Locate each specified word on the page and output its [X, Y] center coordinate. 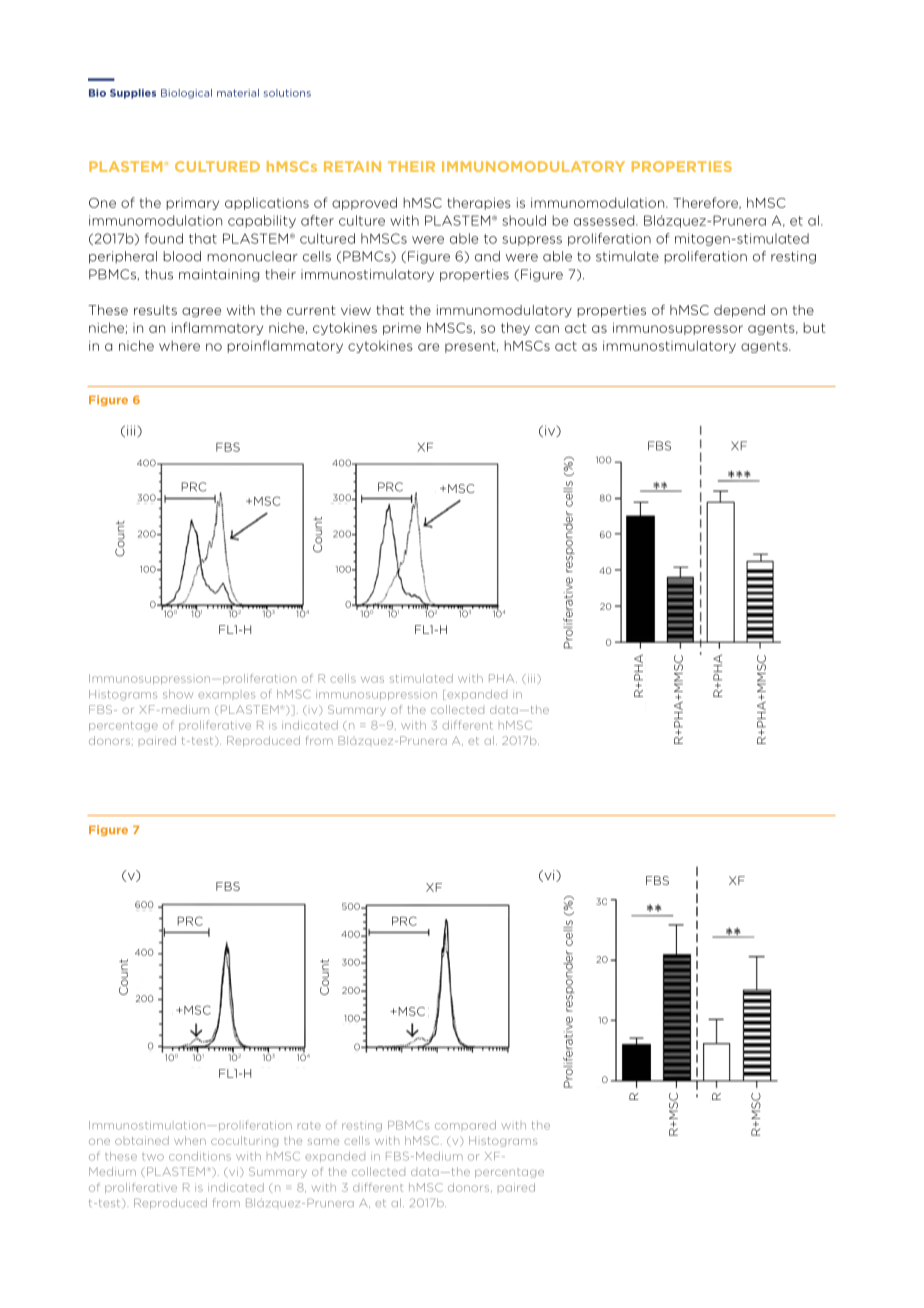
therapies [479, 203]
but [814, 327]
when [190, 1140]
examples [226, 695]
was [372, 679]
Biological [186, 94]
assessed [605, 220]
